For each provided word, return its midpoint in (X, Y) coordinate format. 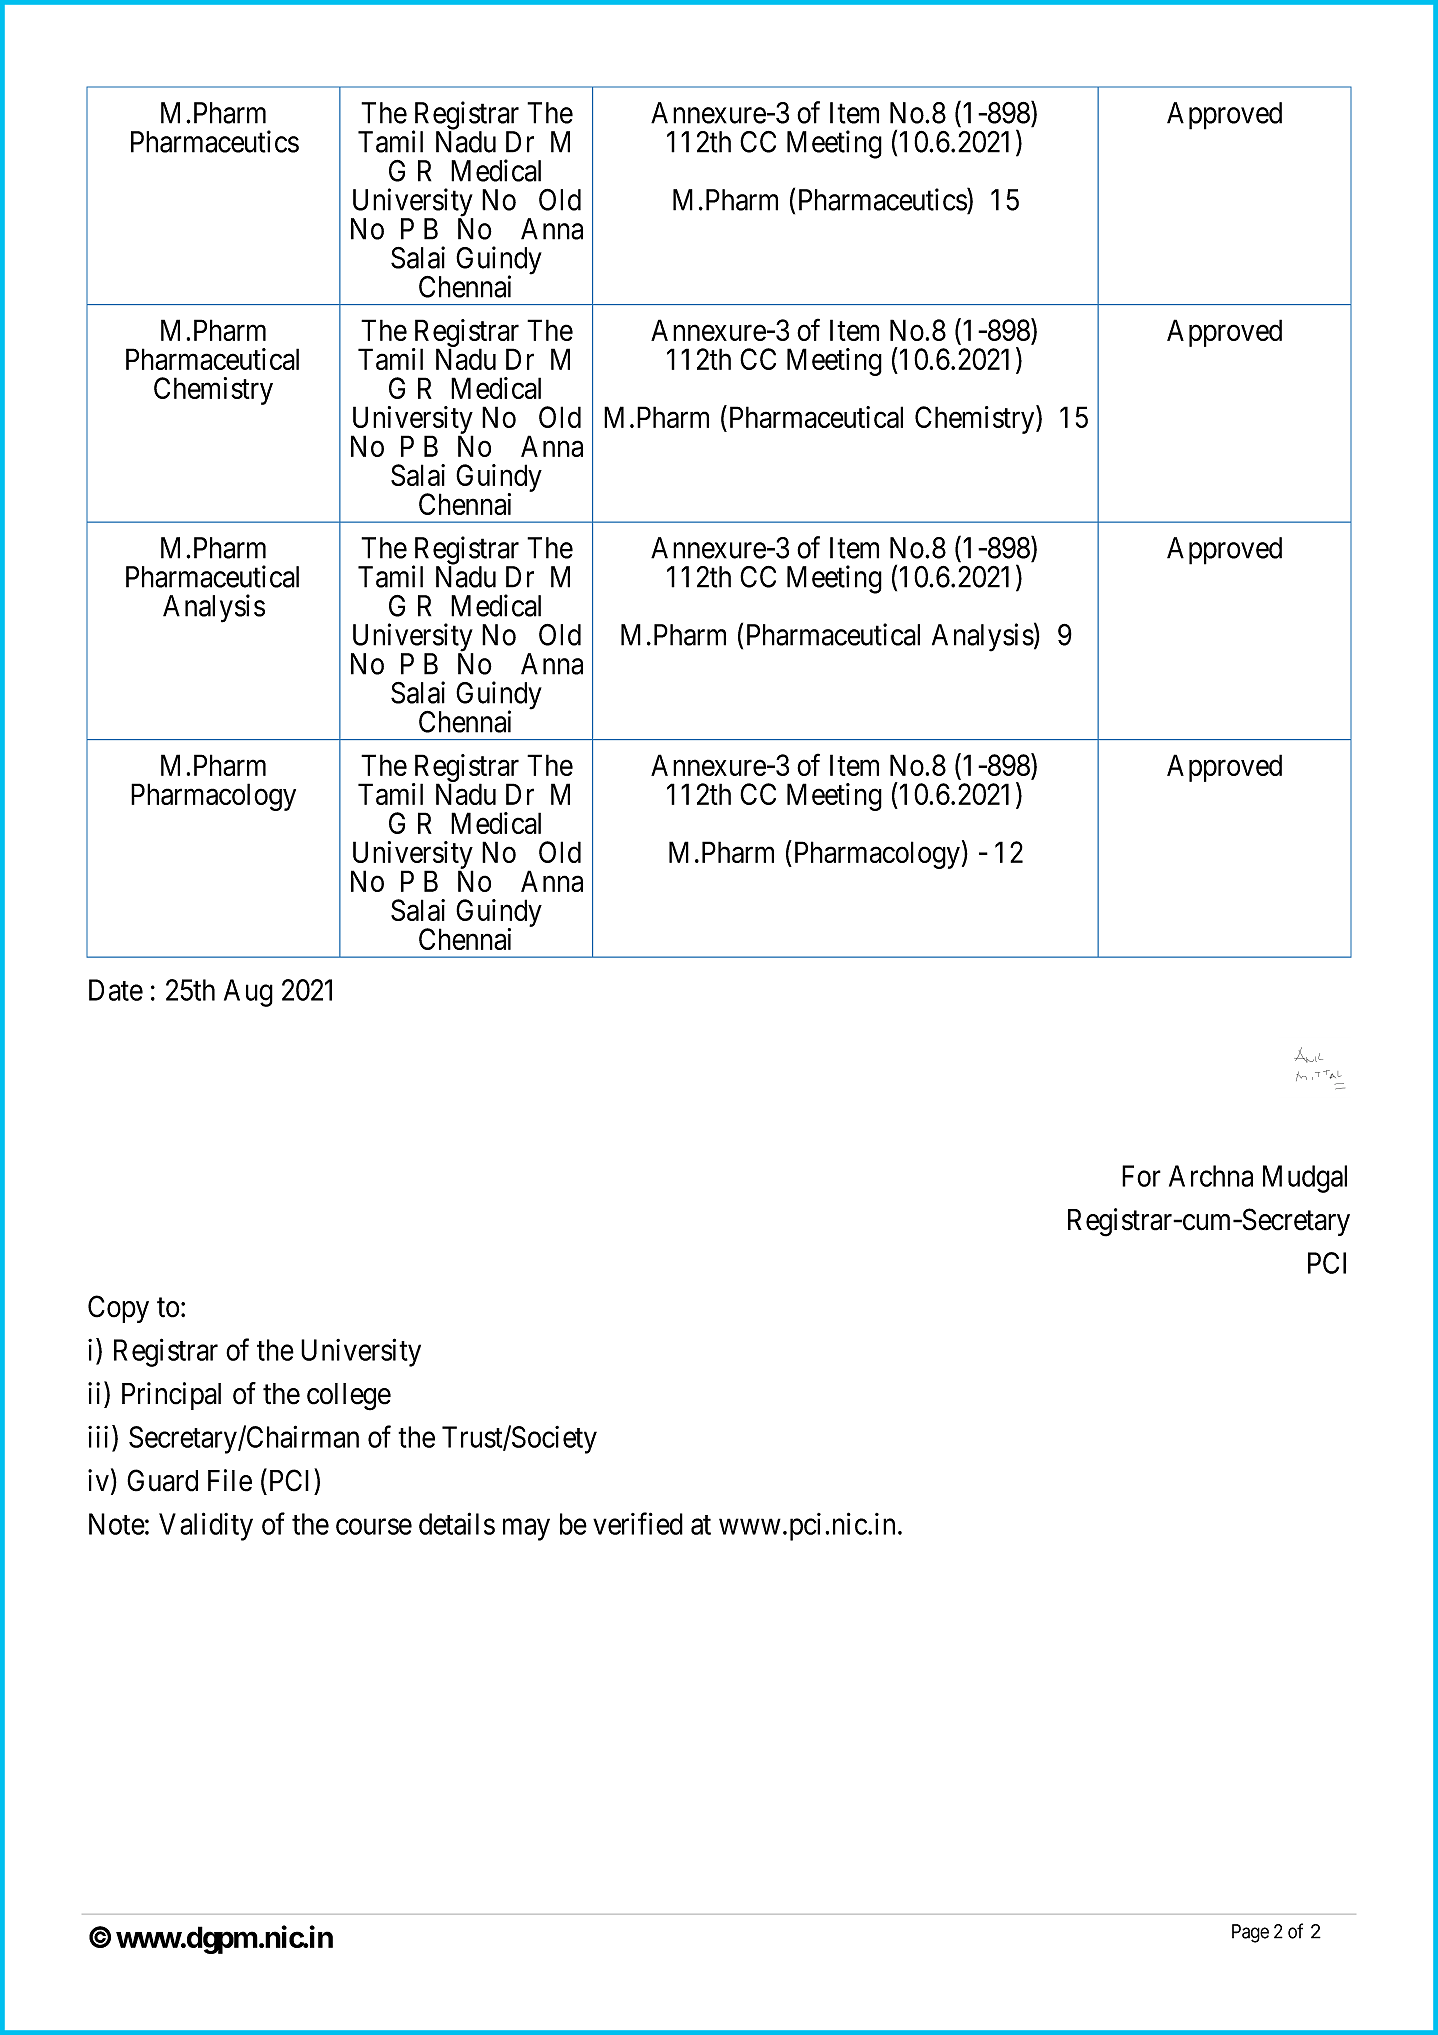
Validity (206, 1526)
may (526, 1530)
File (230, 1480)
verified (638, 1523)
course (374, 1527)
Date (116, 990)
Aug (248, 993)
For (1141, 1176)
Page (1250, 1933)
